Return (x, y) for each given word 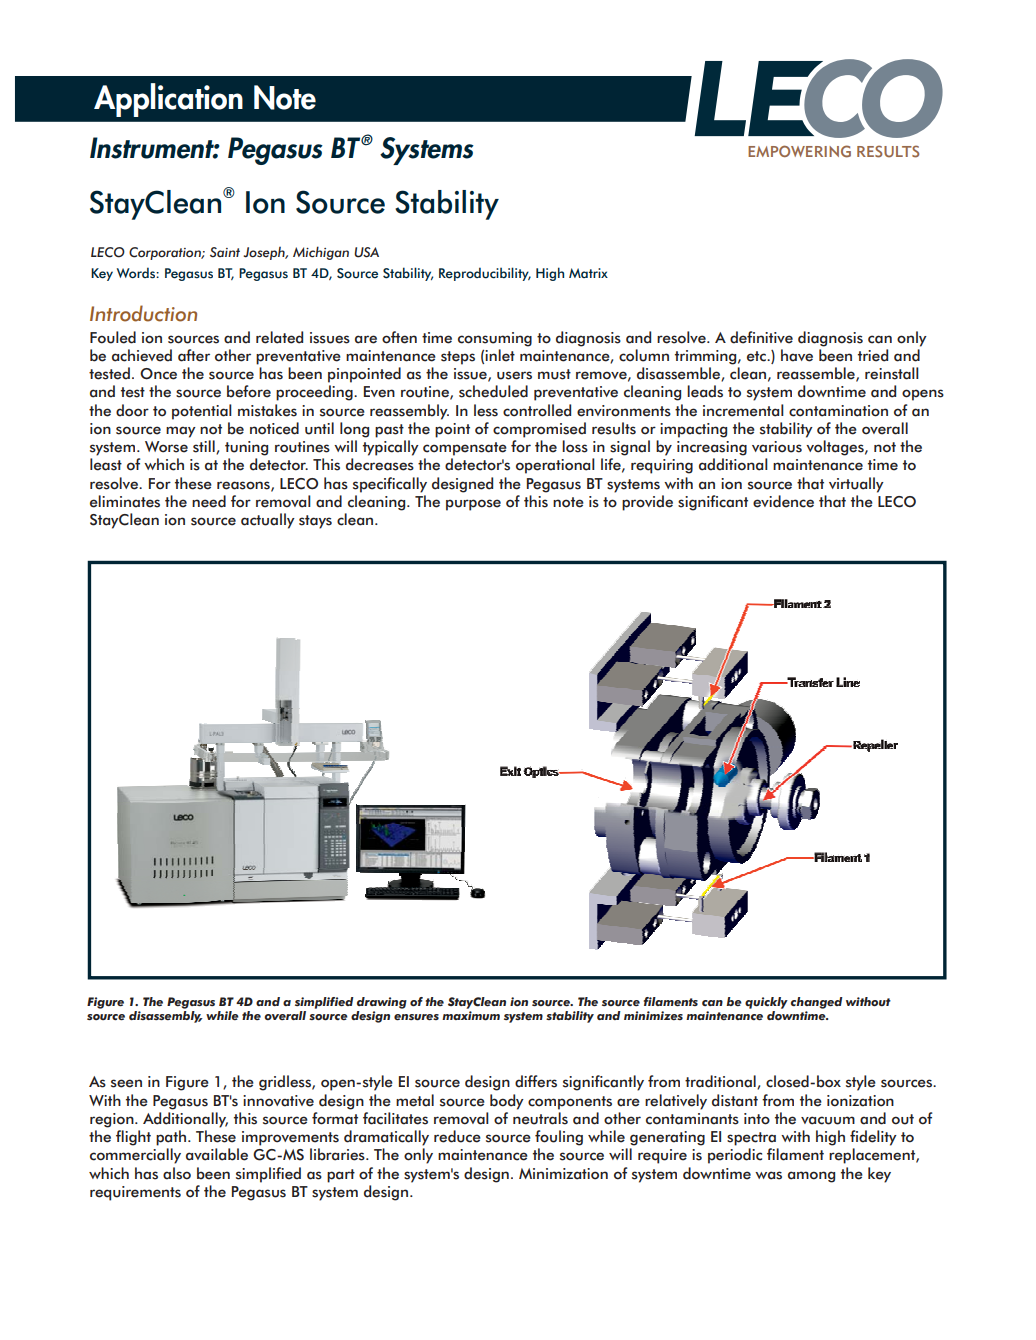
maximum (471, 1016)
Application (168, 100)
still (205, 447)
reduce (457, 1136)
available (217, 1154)
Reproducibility (485, 274)
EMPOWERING (799, 151)
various (777, 447)
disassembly (166, 1015)
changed (817, 1003)
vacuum (828, 1120)
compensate (465, 449)
